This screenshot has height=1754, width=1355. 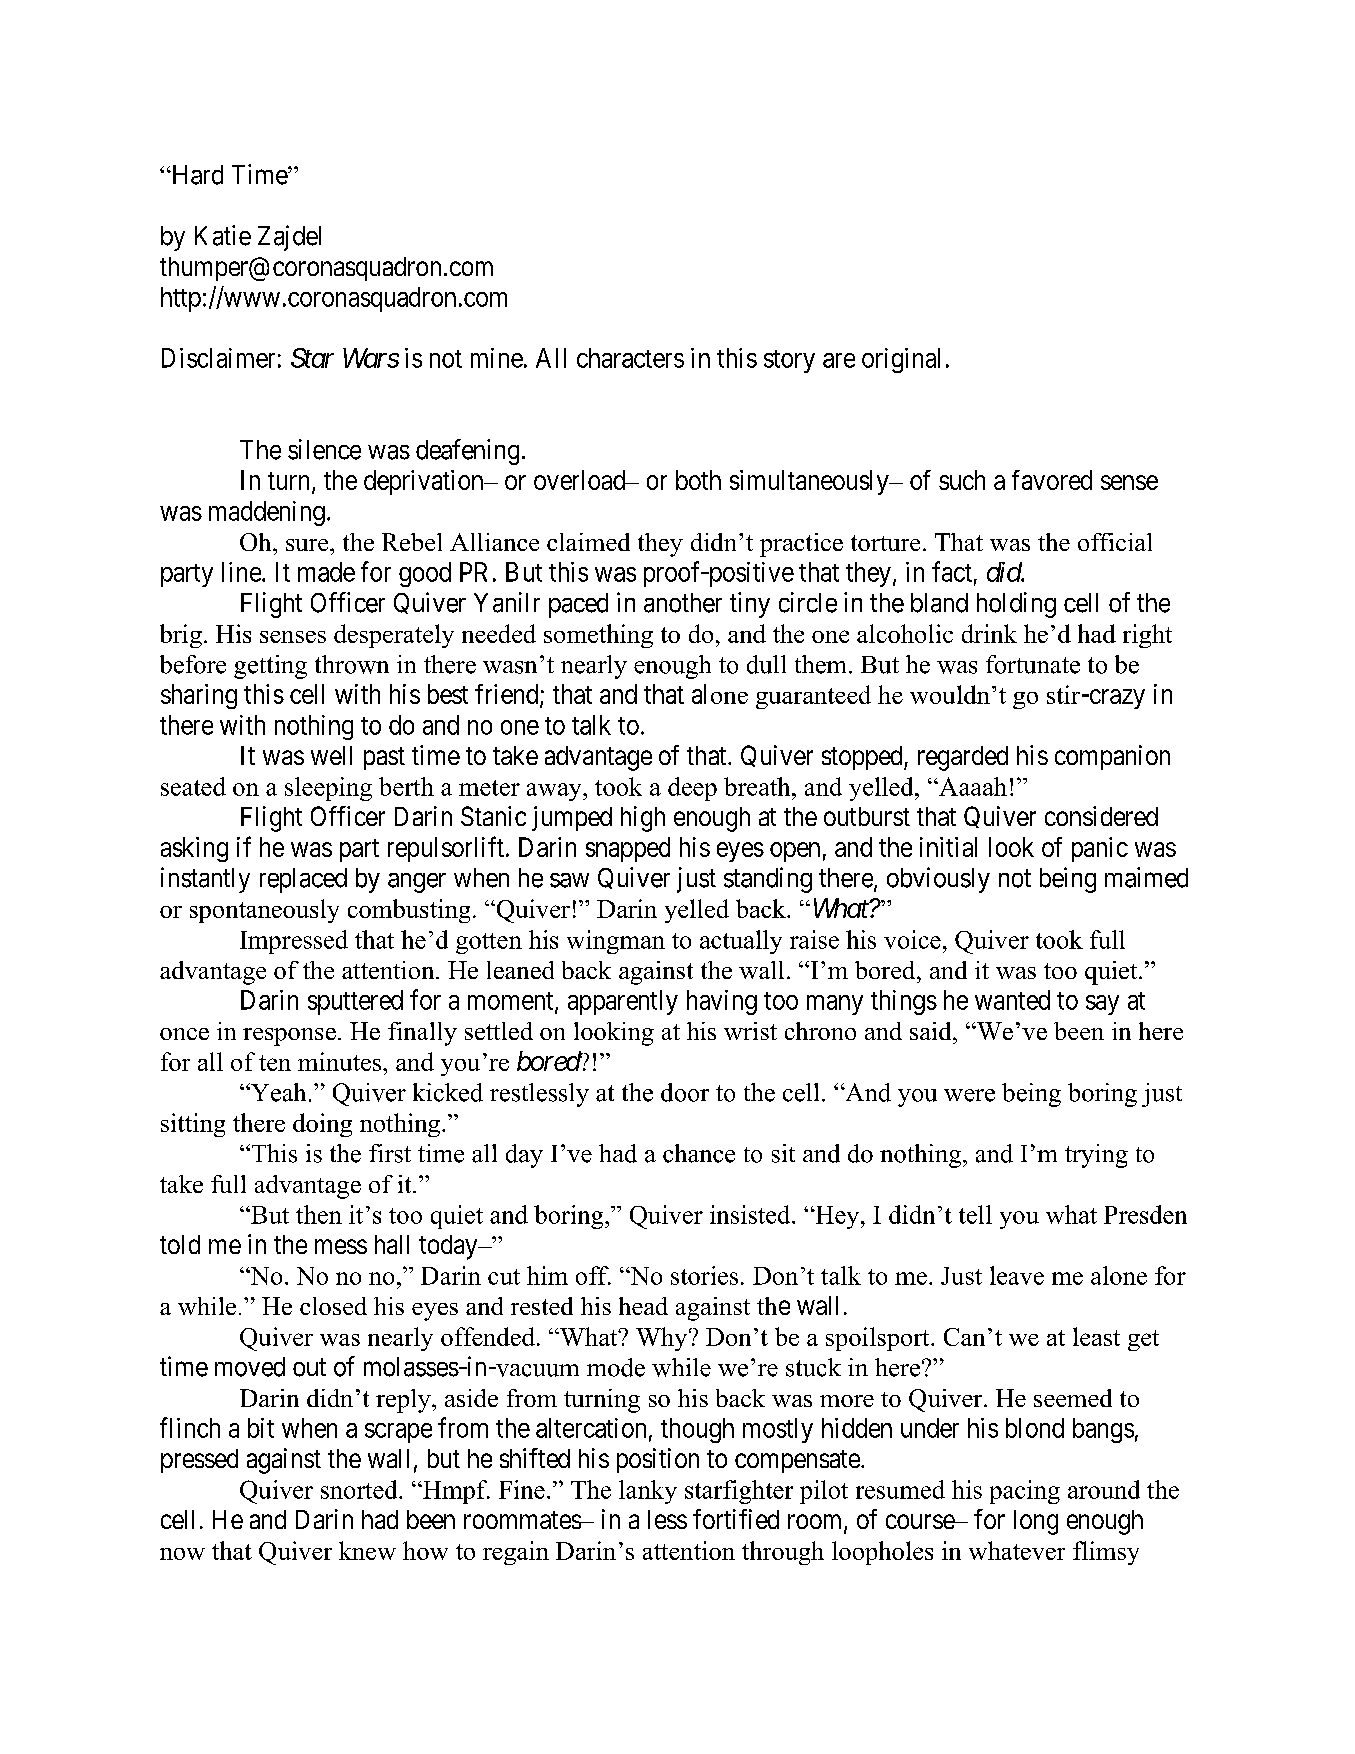 What do you see at coordinates (648, 1492) in the screenshot?
I see `lanky` at bounding box center [648, 1492].
